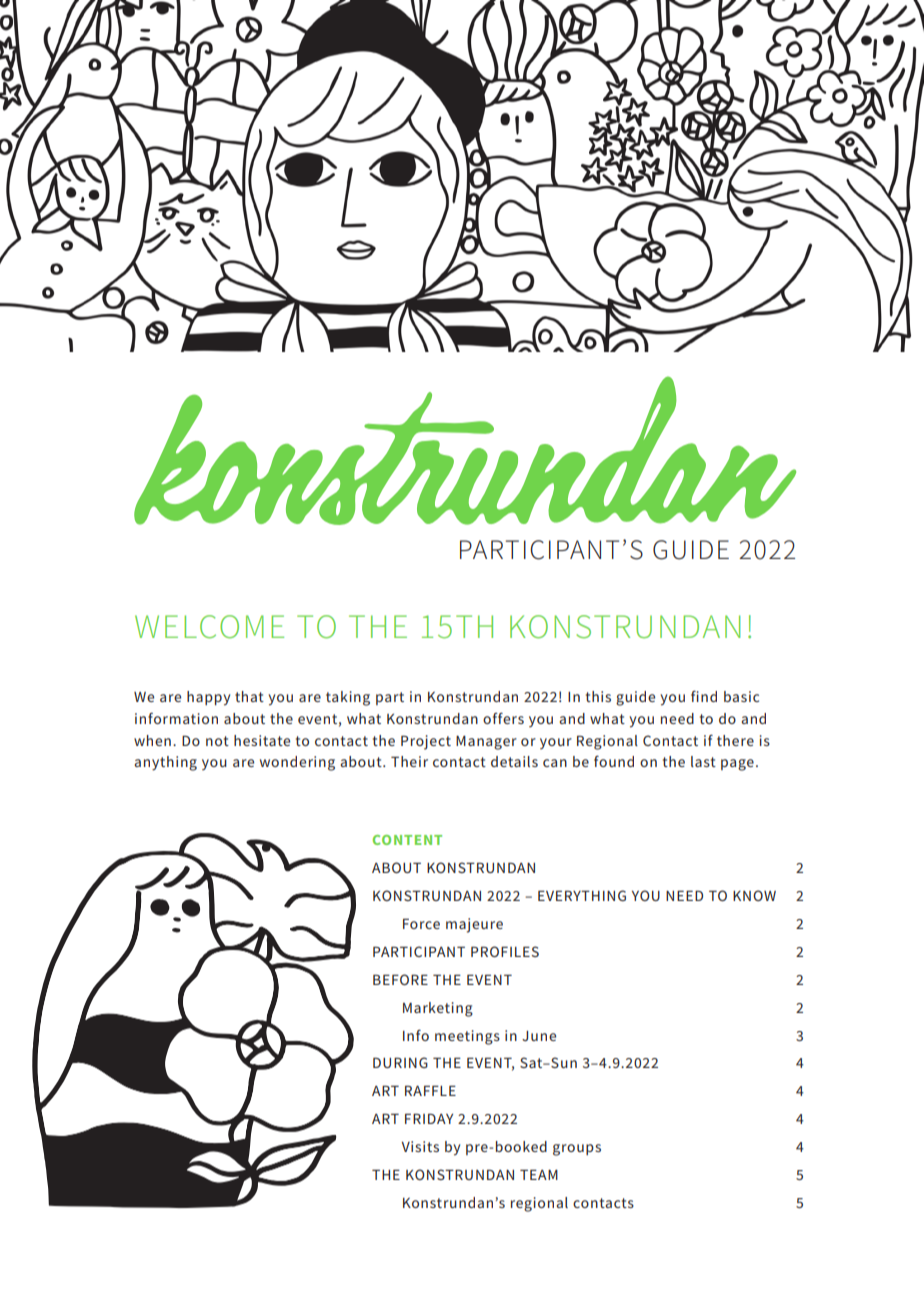 The width and height of the screenshot is (924, 1308). Describe the element at coordinates (429, 1118) in the screenshot. I see `FRIDAY` at that location.
